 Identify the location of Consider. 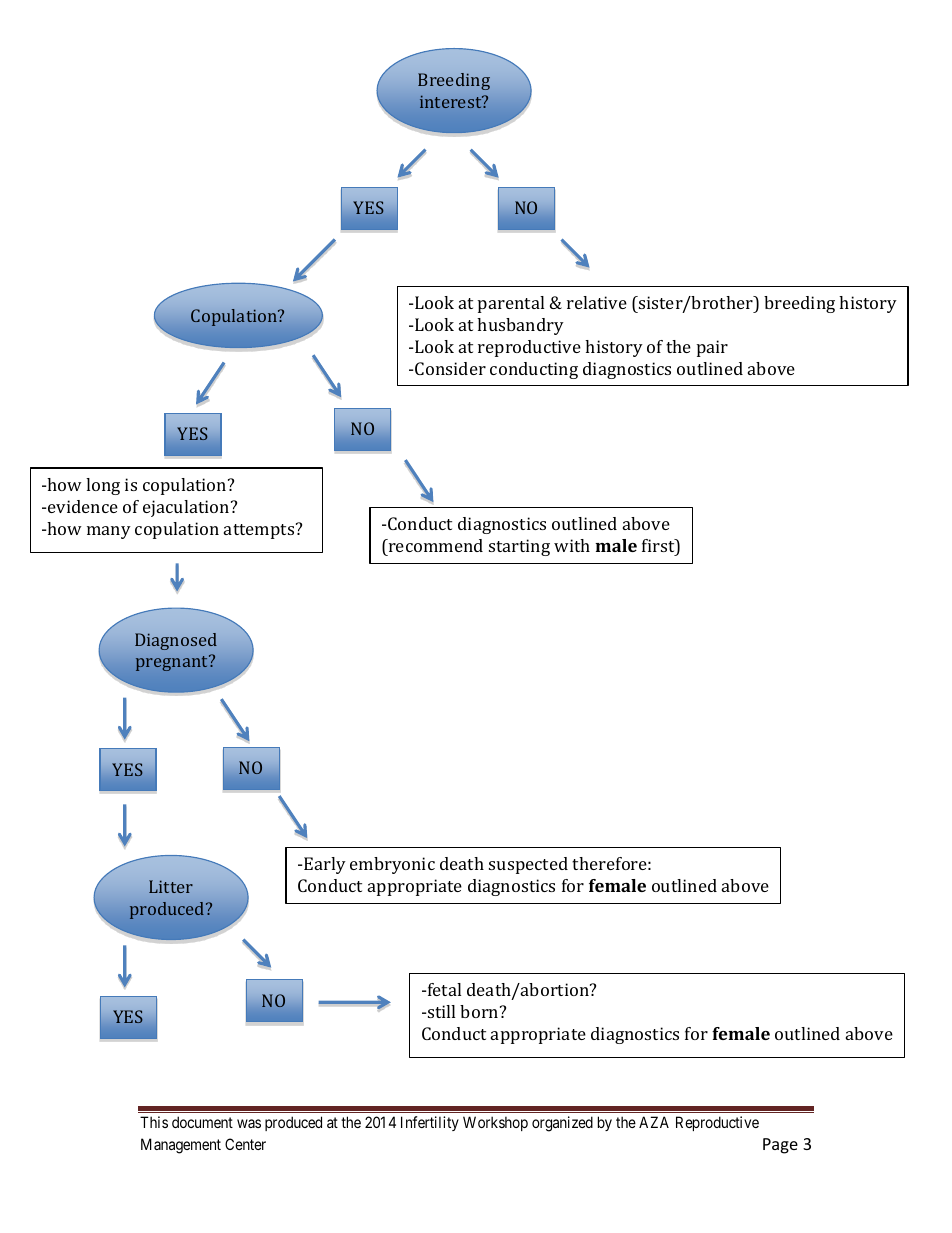
(449, 368).
